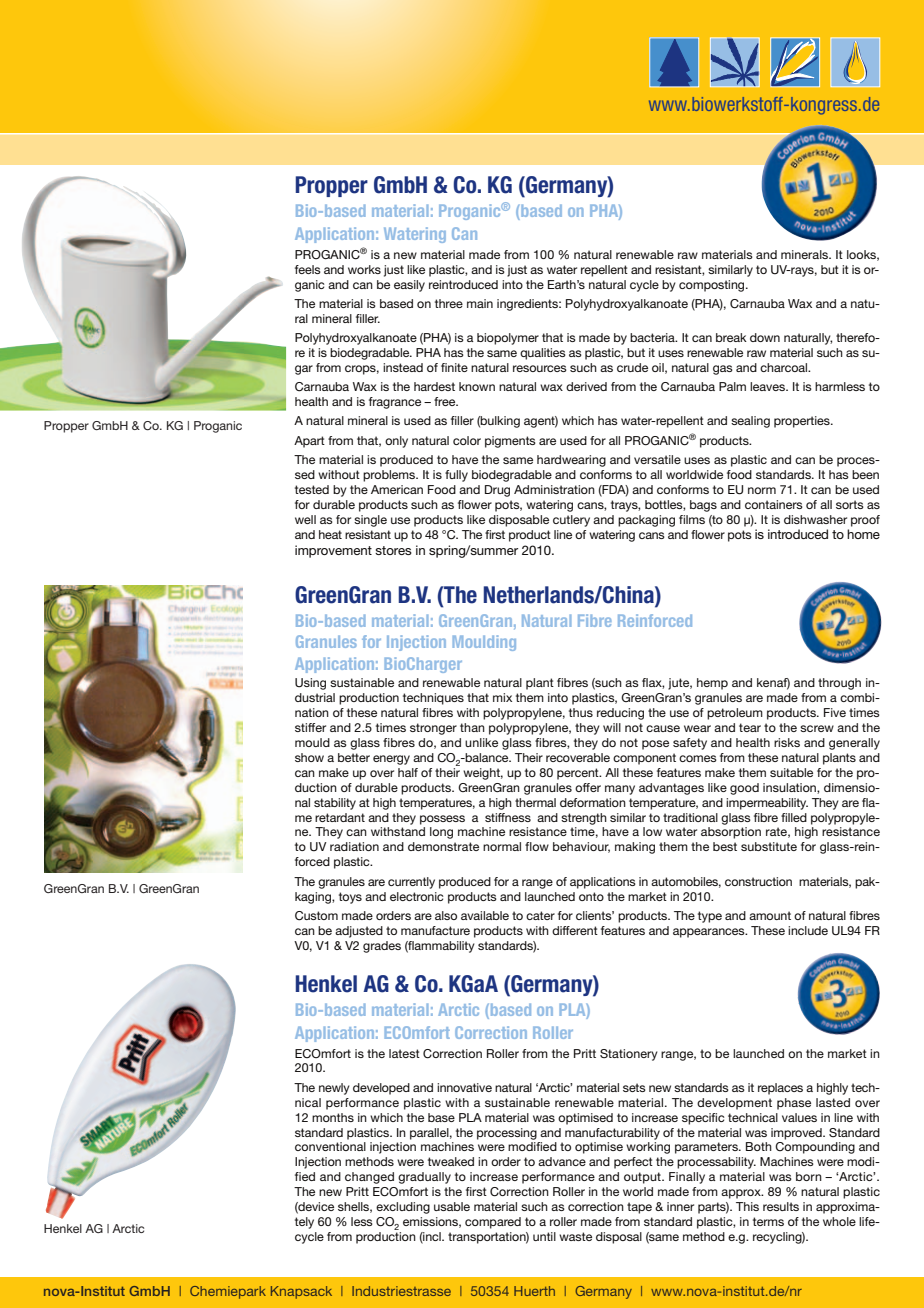  What do you see at coordinates (416, 896) in the screenshot?
I see `electronic` at bounding box center [416, 896].
